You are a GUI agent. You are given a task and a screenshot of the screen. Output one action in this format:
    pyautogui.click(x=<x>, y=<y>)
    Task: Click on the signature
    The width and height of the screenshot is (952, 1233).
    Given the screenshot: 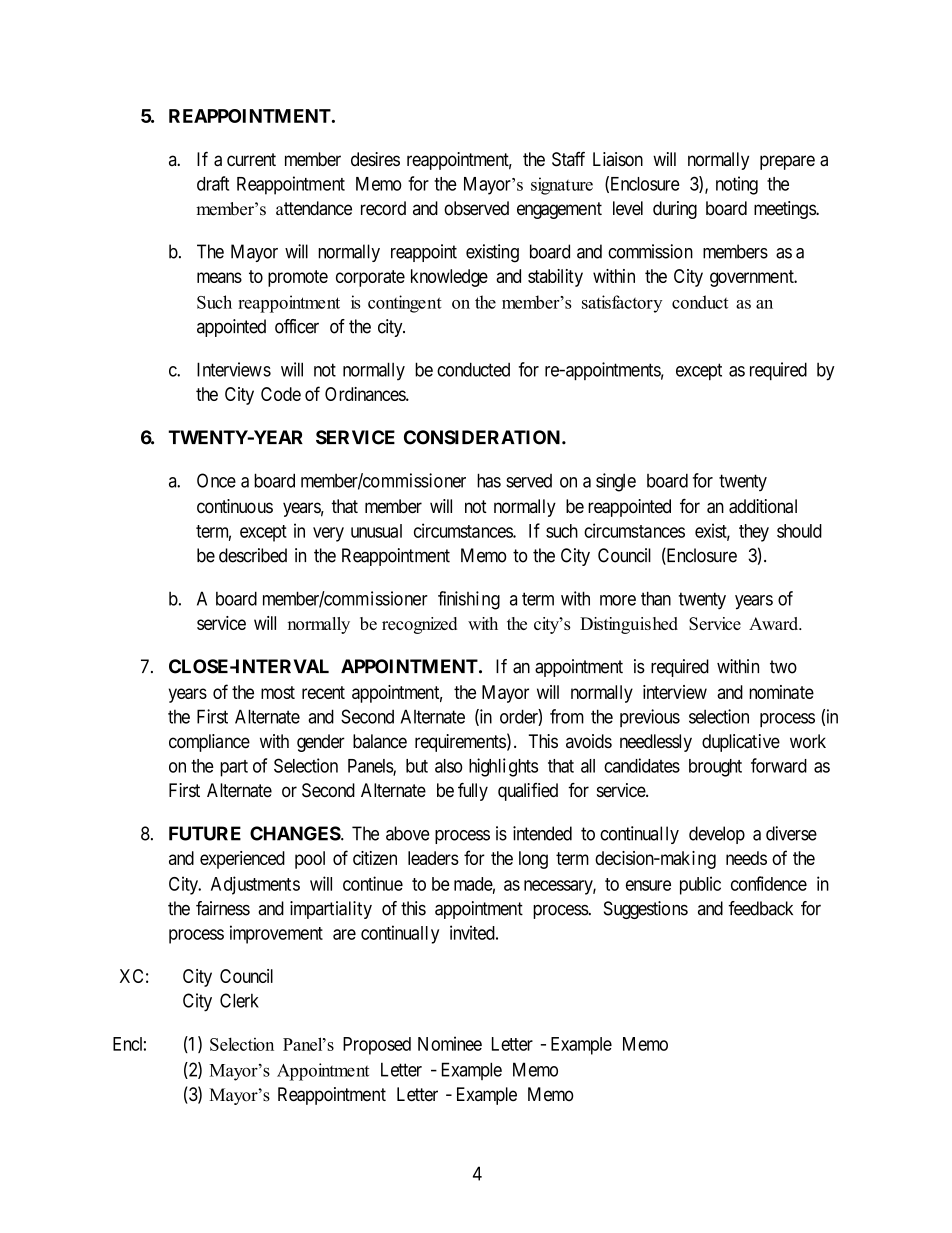 What is the action you would take?
    pyautogui.click(x=562, y=186)
